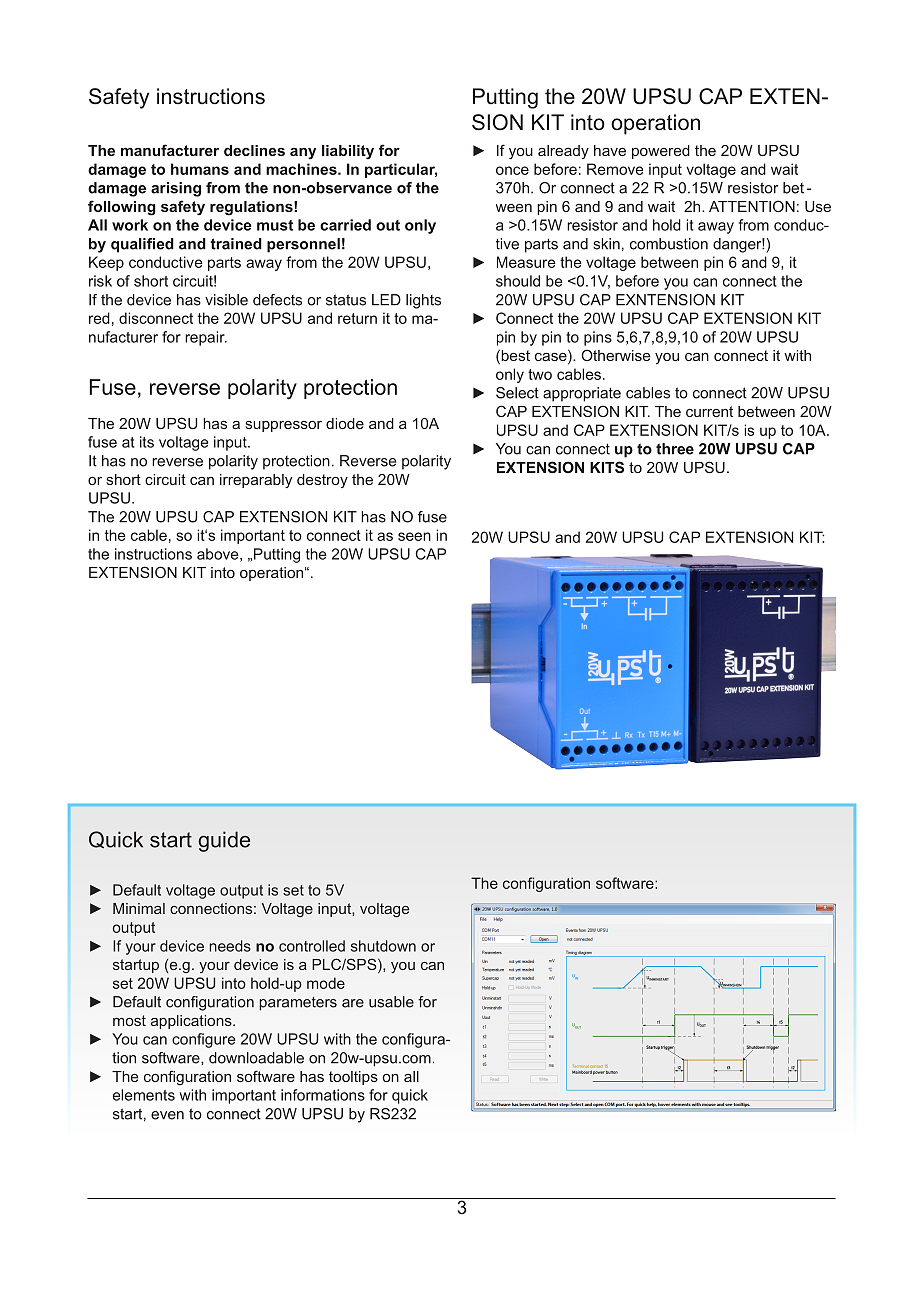 Image resolution: width=924 pixels, height=1308 pixels. Describe the element at coordinates (353, 1078) in the page. I see `tooltips` at that location.
